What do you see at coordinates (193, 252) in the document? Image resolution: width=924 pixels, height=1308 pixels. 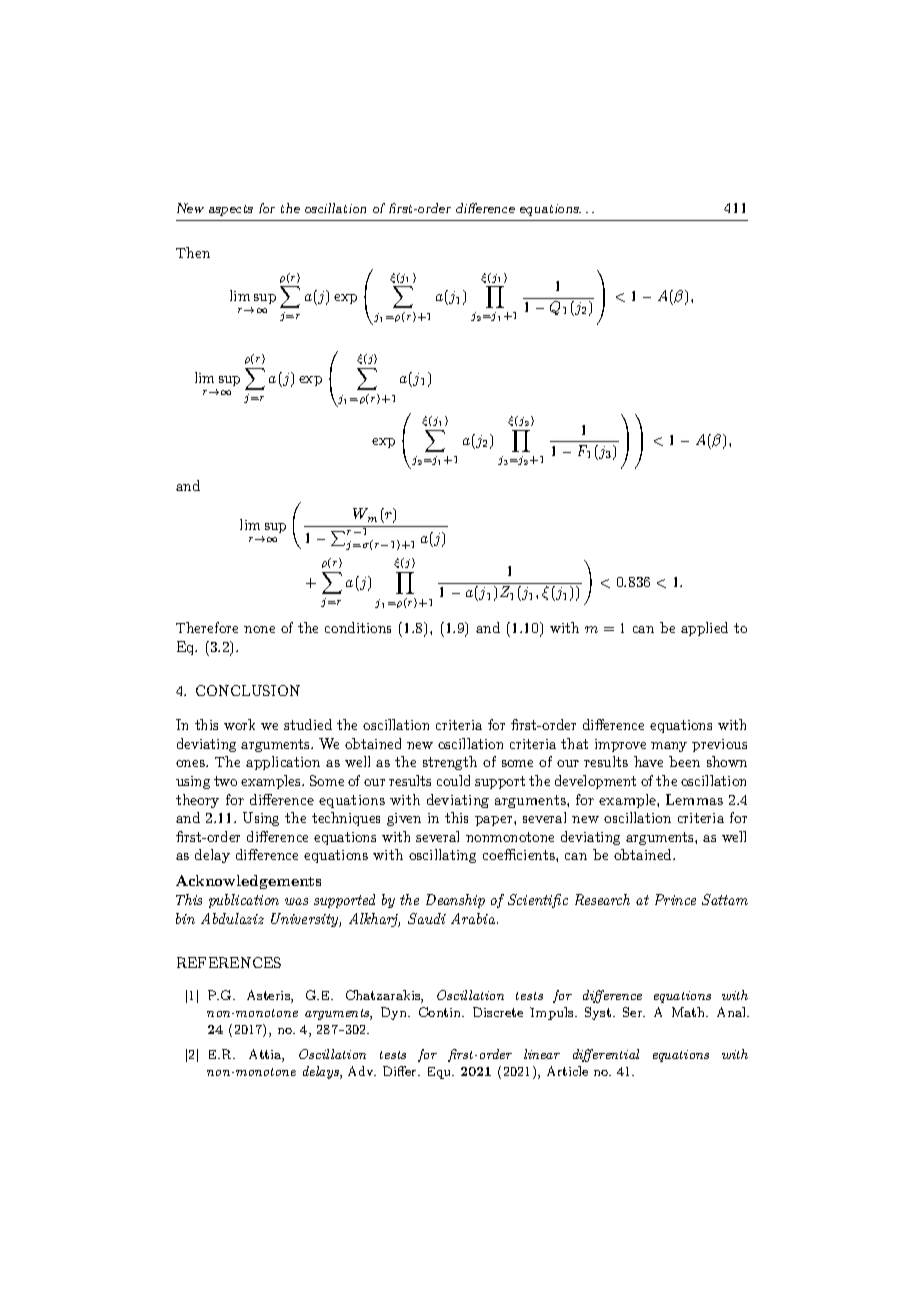 I see `Then` at bounding box center [193, 252].
